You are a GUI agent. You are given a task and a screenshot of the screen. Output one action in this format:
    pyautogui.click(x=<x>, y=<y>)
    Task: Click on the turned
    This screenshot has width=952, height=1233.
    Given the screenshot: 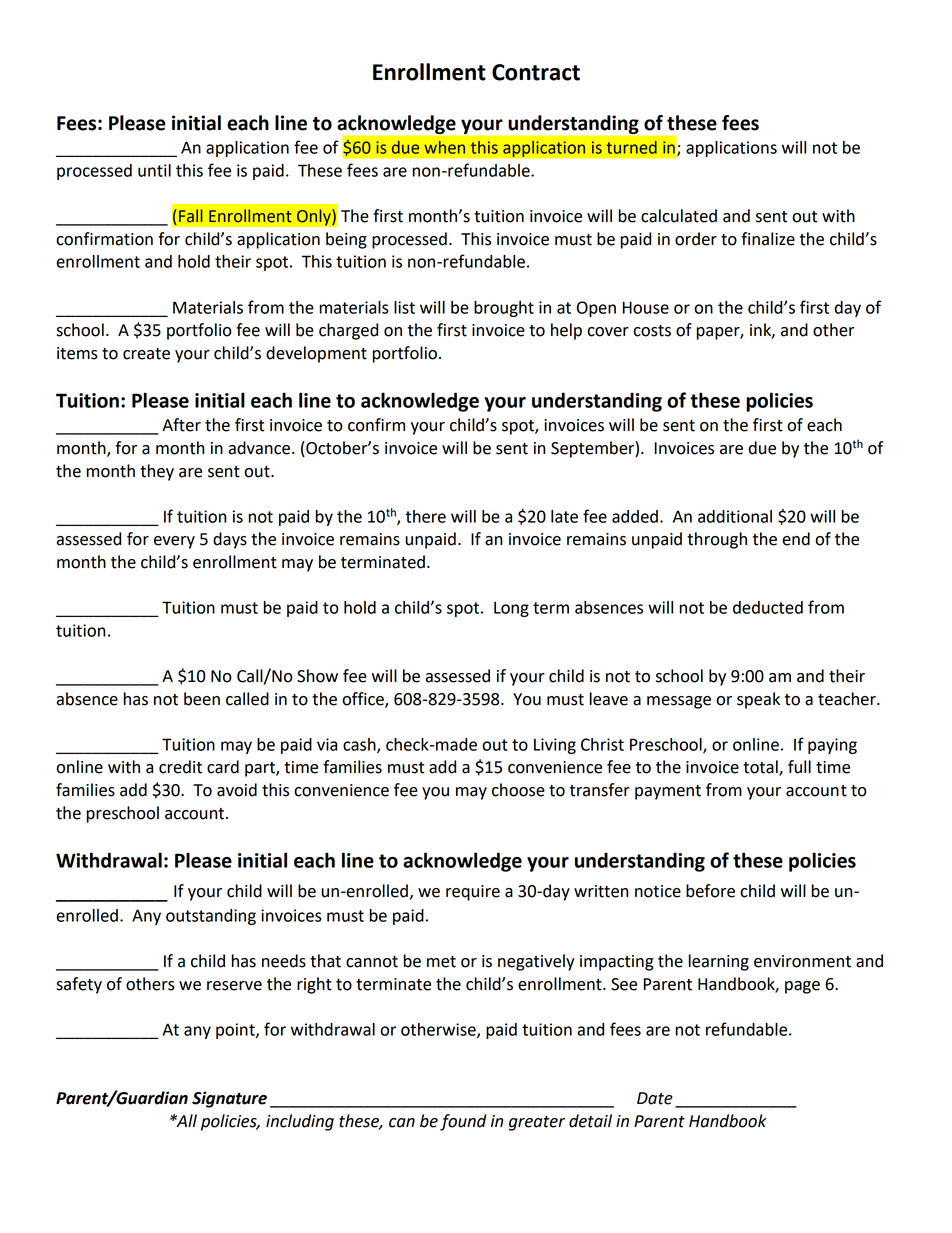 What is the action you would take?
    pyautogui.click(x=632, y=147)
